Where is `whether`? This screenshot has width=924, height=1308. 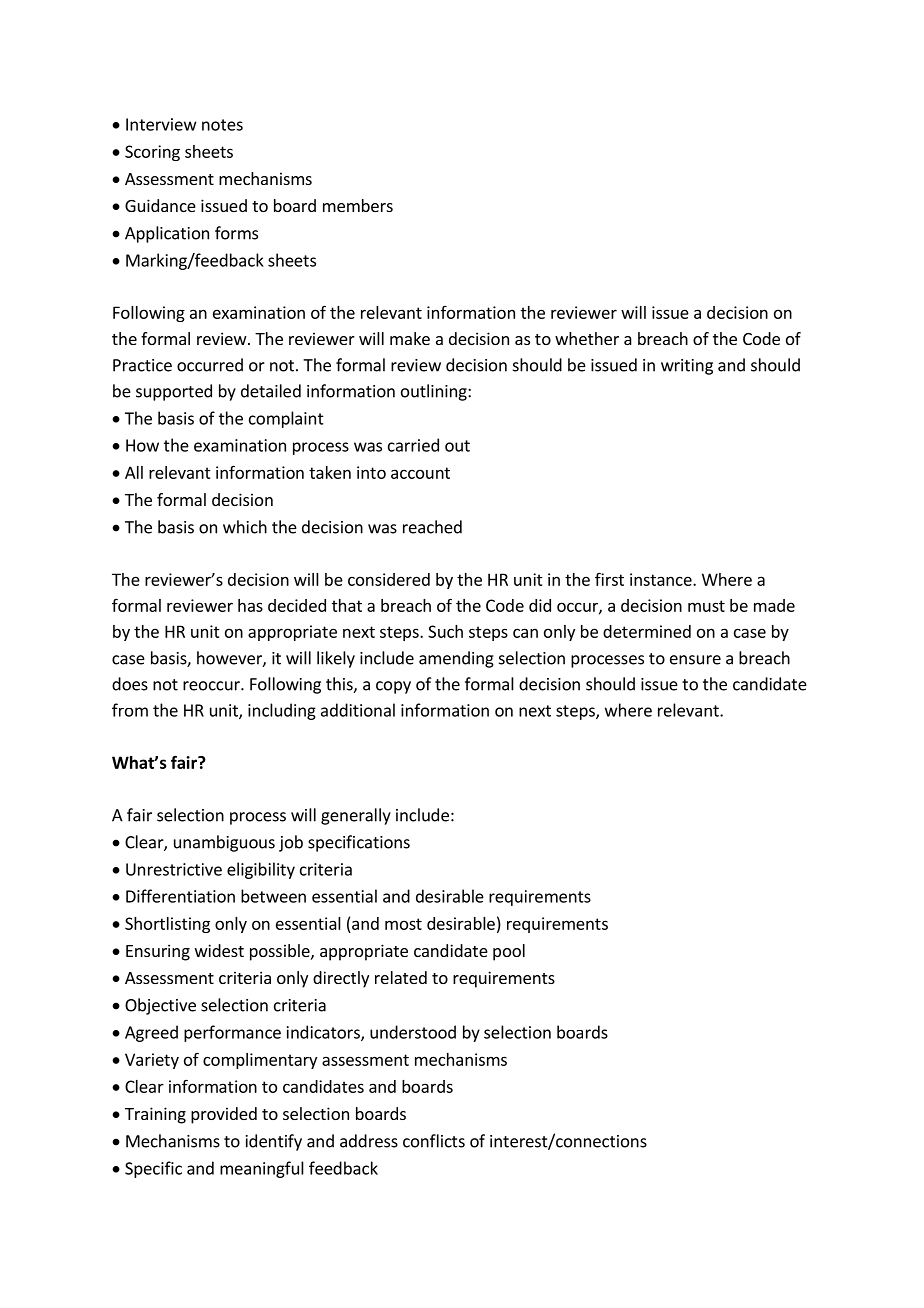
whether is located at coordinates (587, 338).
